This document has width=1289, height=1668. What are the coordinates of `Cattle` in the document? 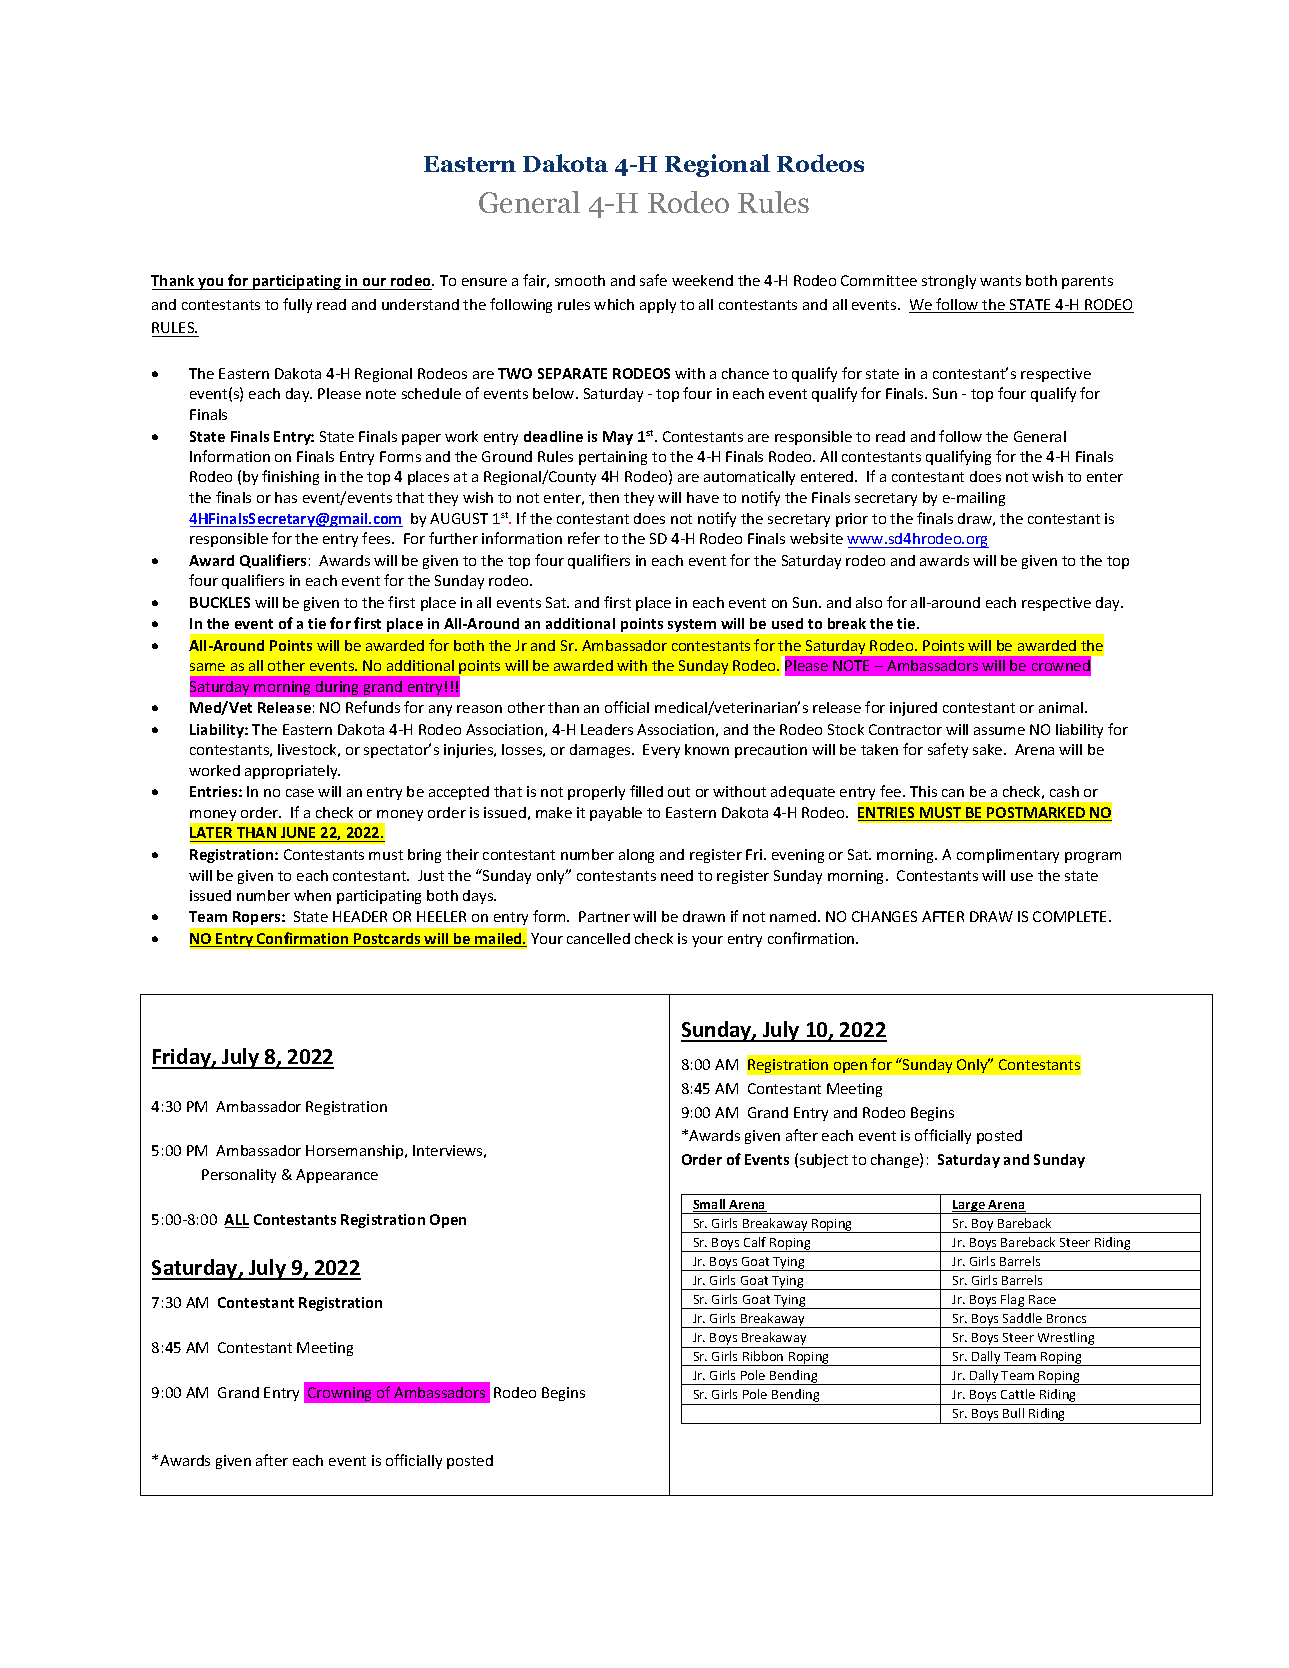 It's located at (1018, 1394).
